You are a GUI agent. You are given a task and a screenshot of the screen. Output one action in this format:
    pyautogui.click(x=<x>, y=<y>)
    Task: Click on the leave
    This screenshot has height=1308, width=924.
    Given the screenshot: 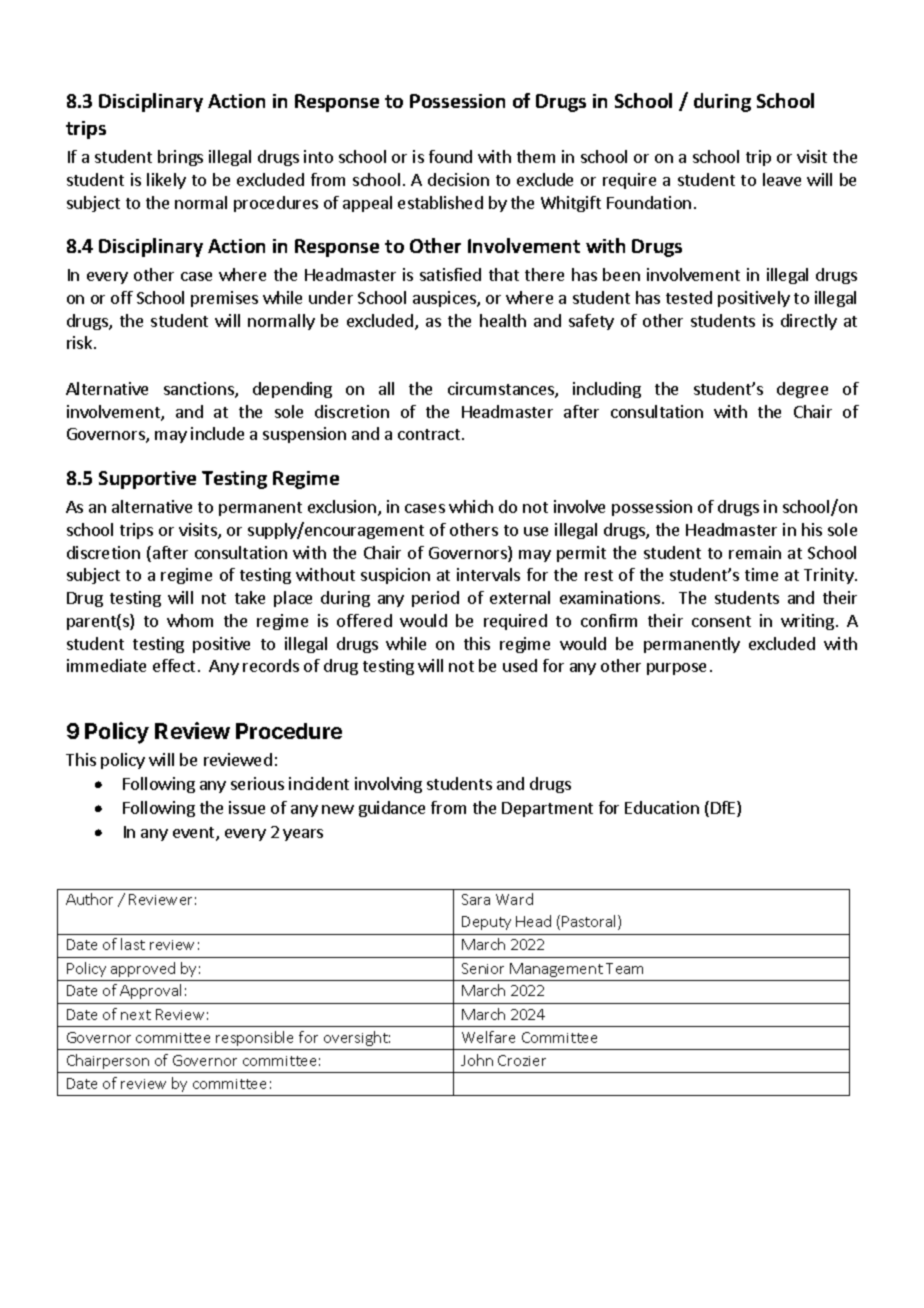 What is the action you would take?
    pyautogui.click(x=782, y=179)
